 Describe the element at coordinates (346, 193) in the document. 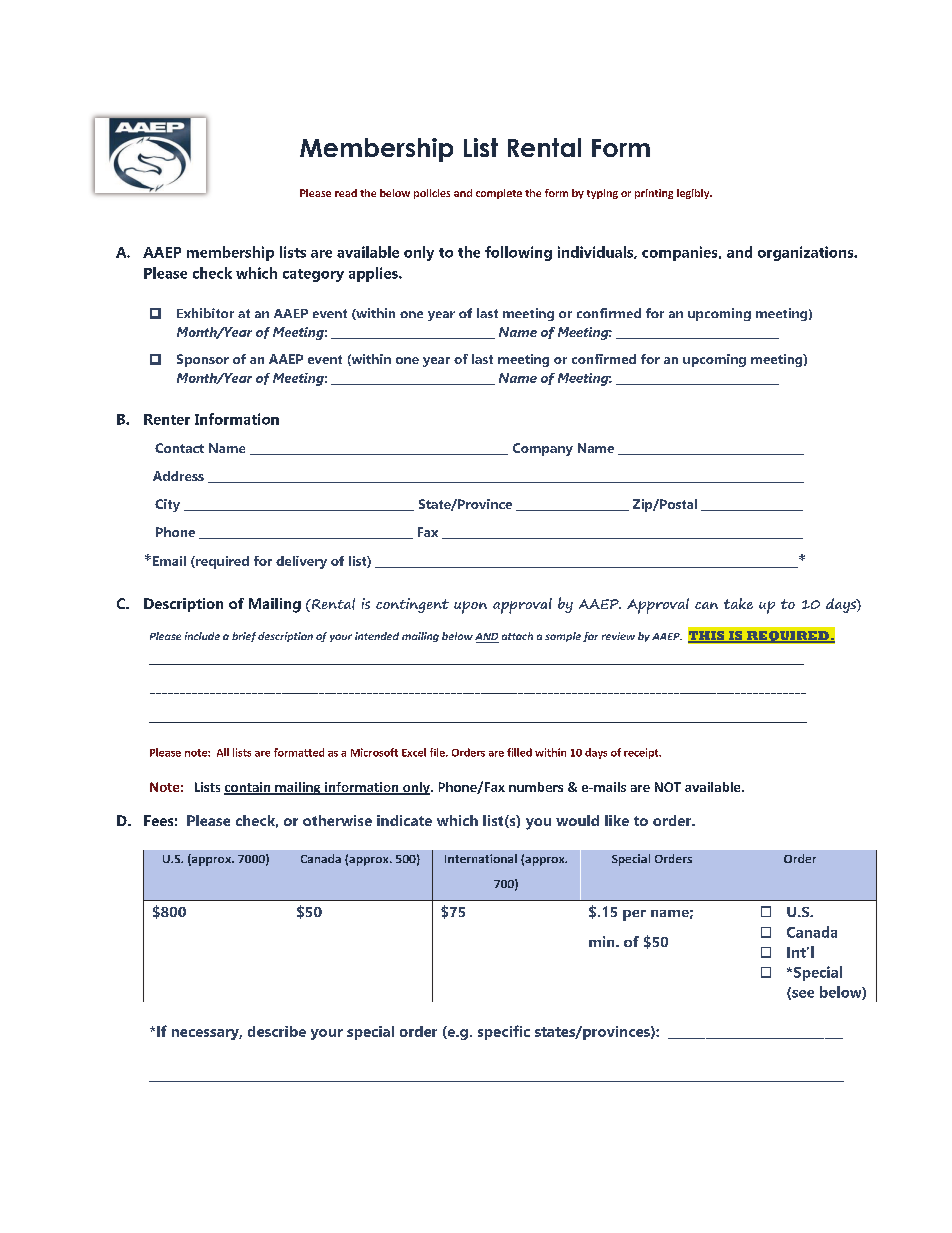

I see `read` at that location.
